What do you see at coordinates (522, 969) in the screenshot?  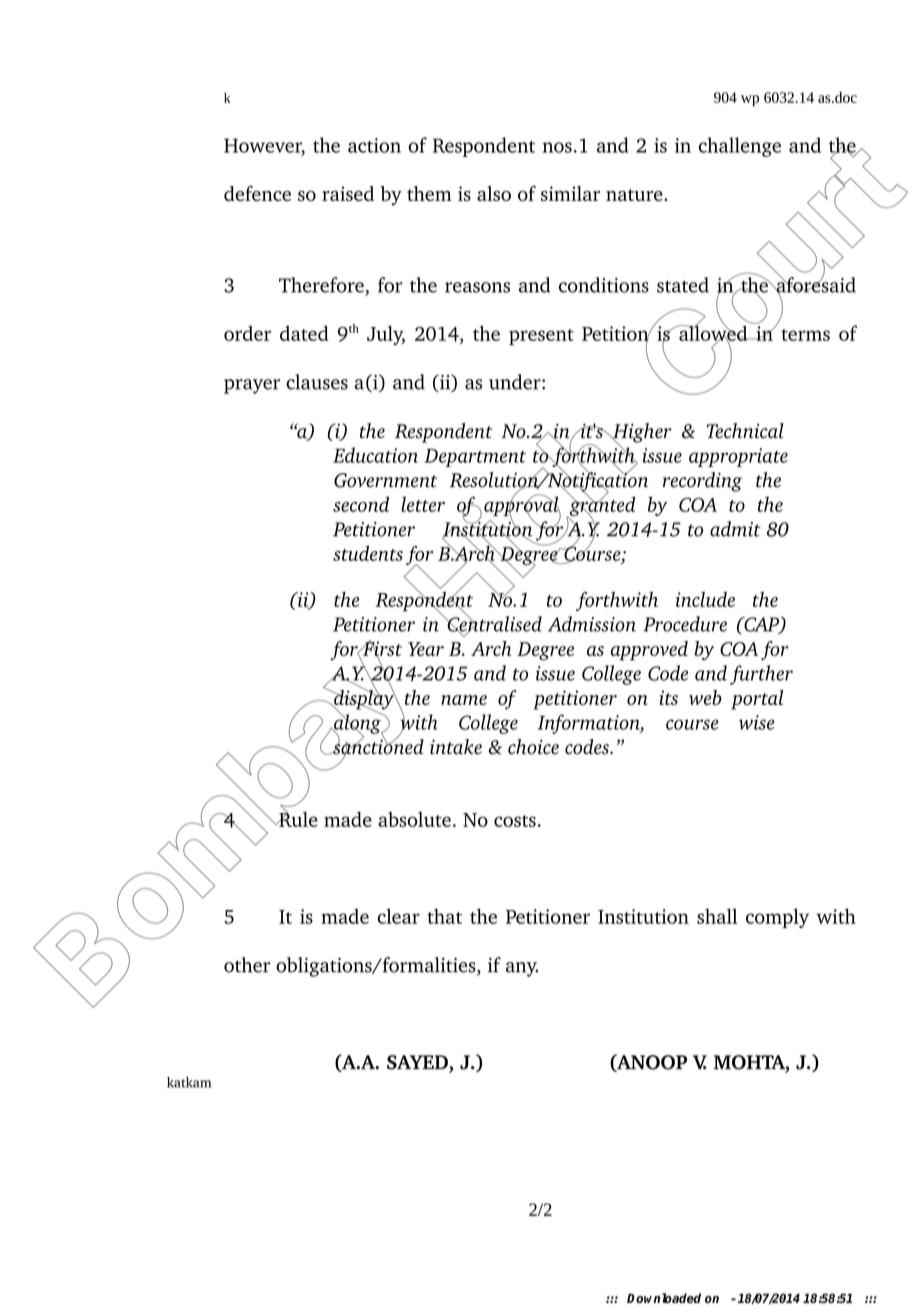 I see `any` at bounding box center [522, 969].
